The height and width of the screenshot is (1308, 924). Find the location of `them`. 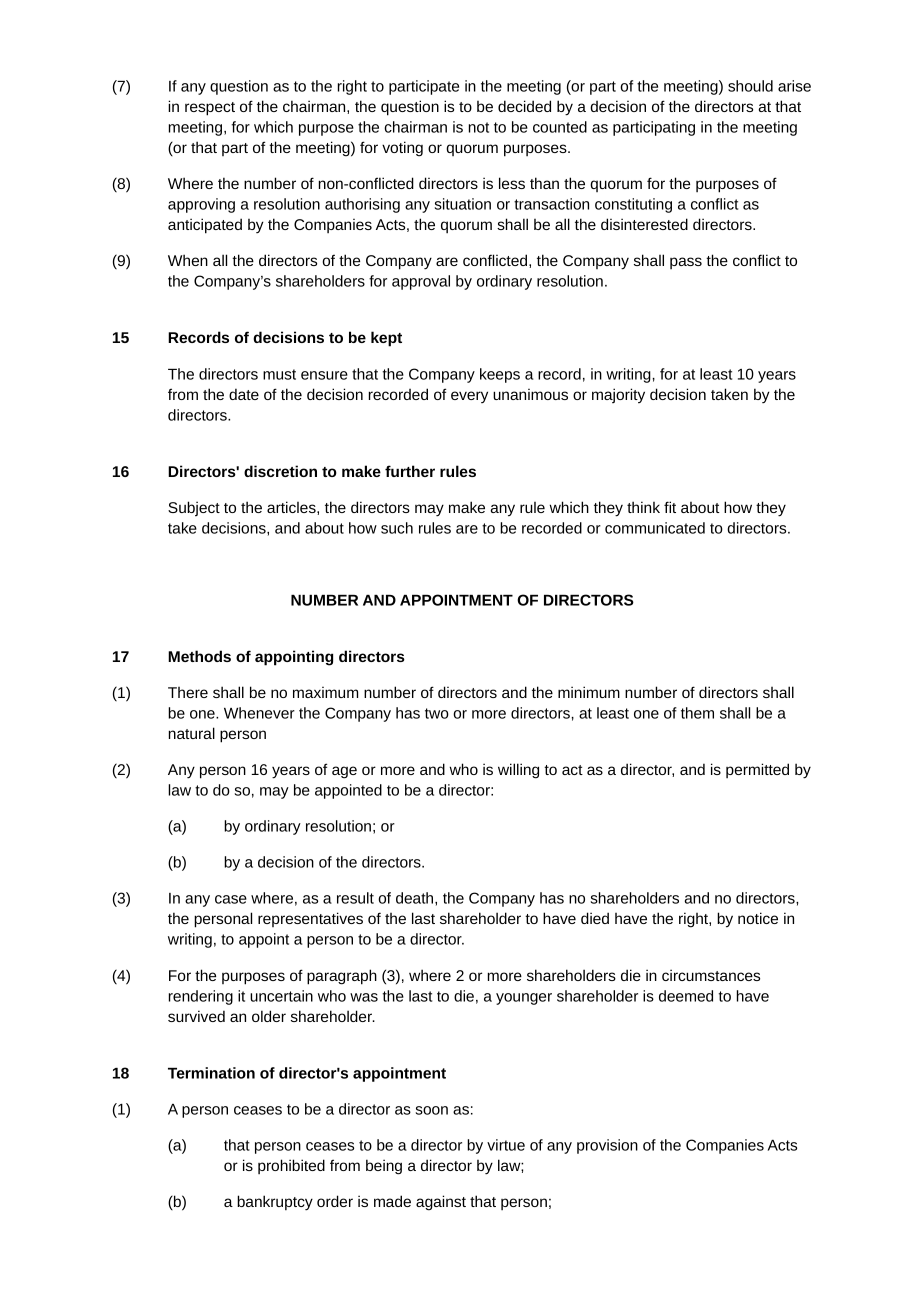

them is located at coordinates (697, 713).
